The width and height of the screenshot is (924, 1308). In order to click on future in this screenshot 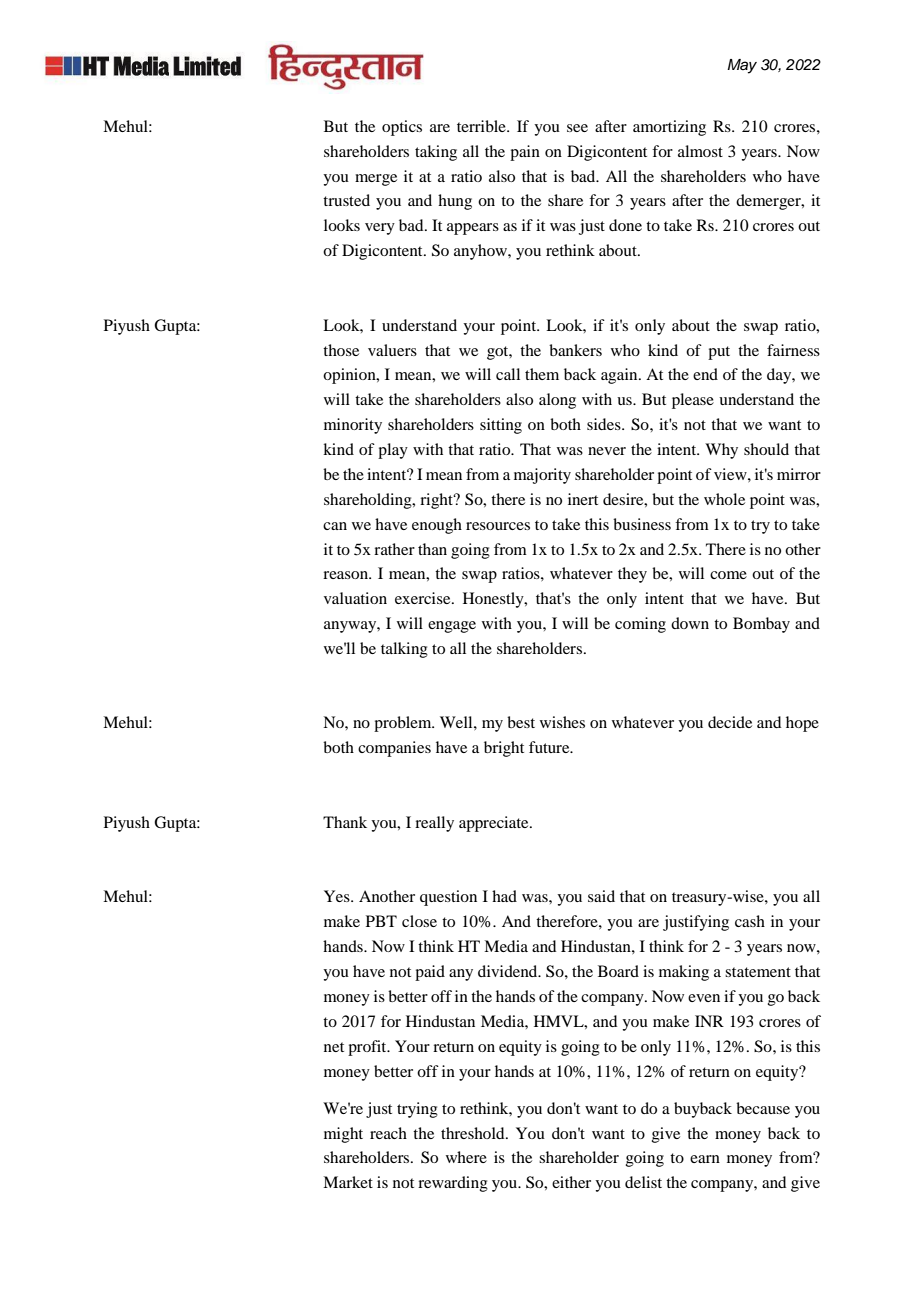, I will do `click(550, 747)`.
